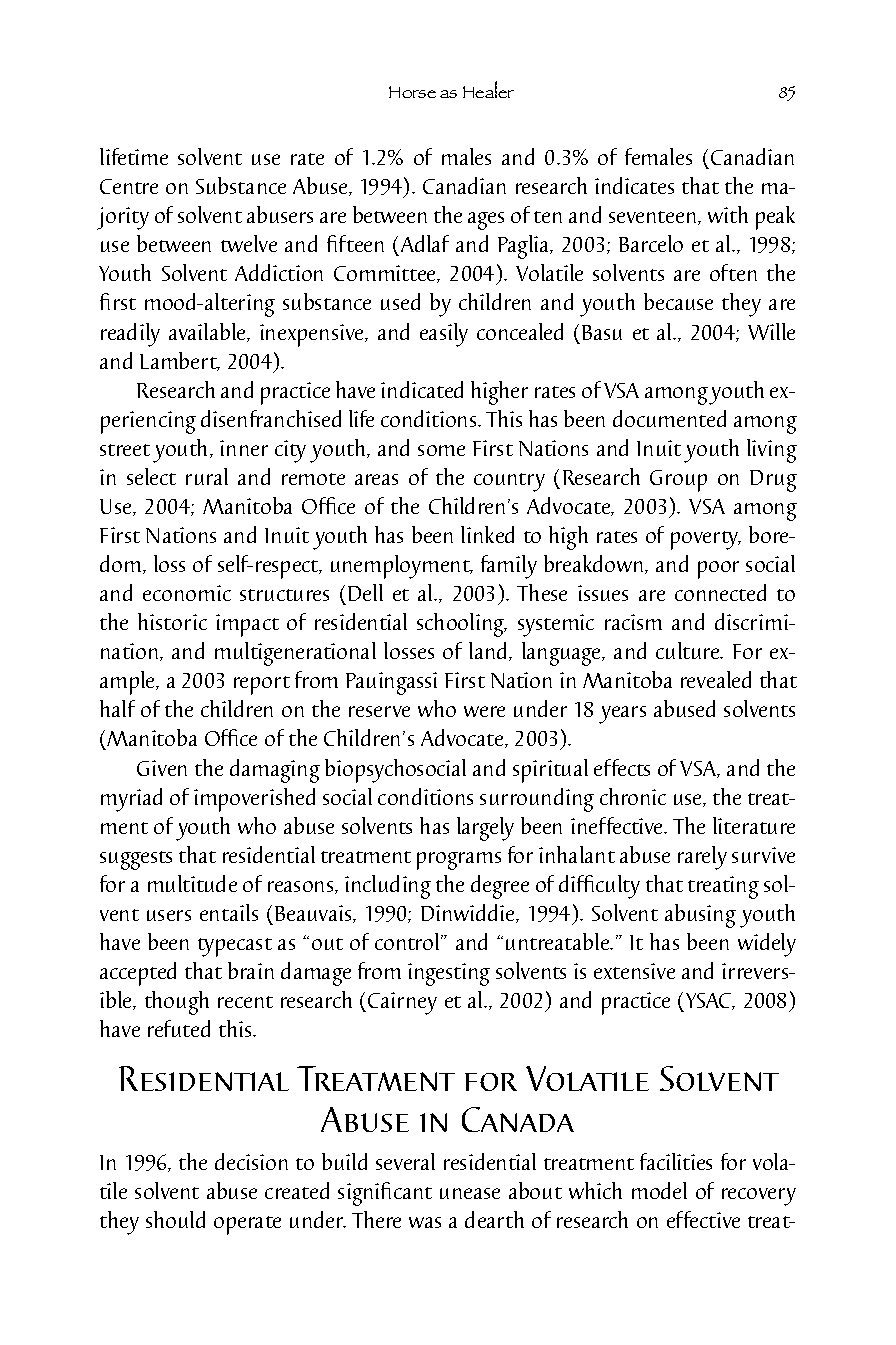  What do you see at coordinates (175, 1219) in the document?
I see `should` at bounding box center [175, 1219].
